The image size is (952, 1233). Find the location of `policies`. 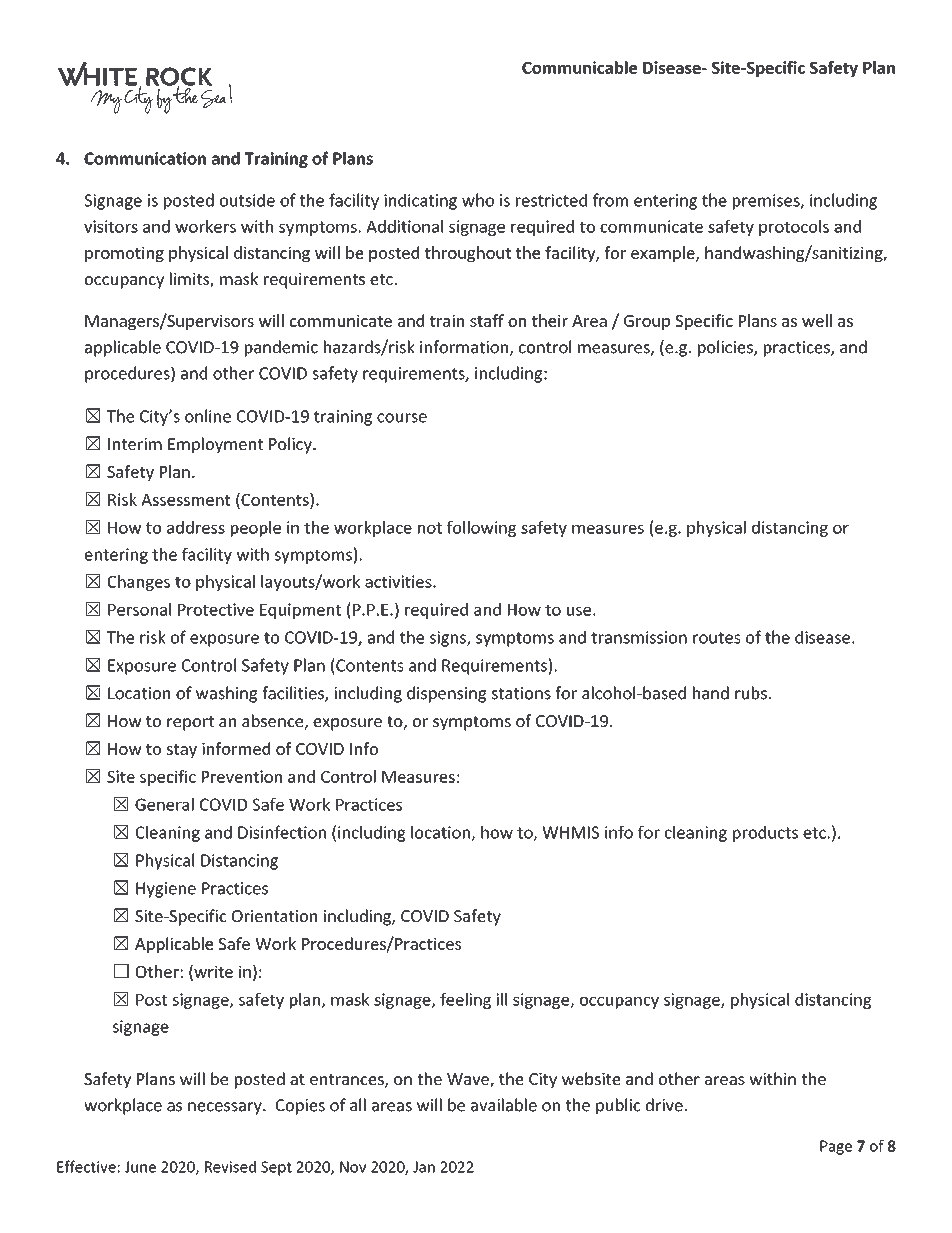

policies is located at coordinates (726, 348).
